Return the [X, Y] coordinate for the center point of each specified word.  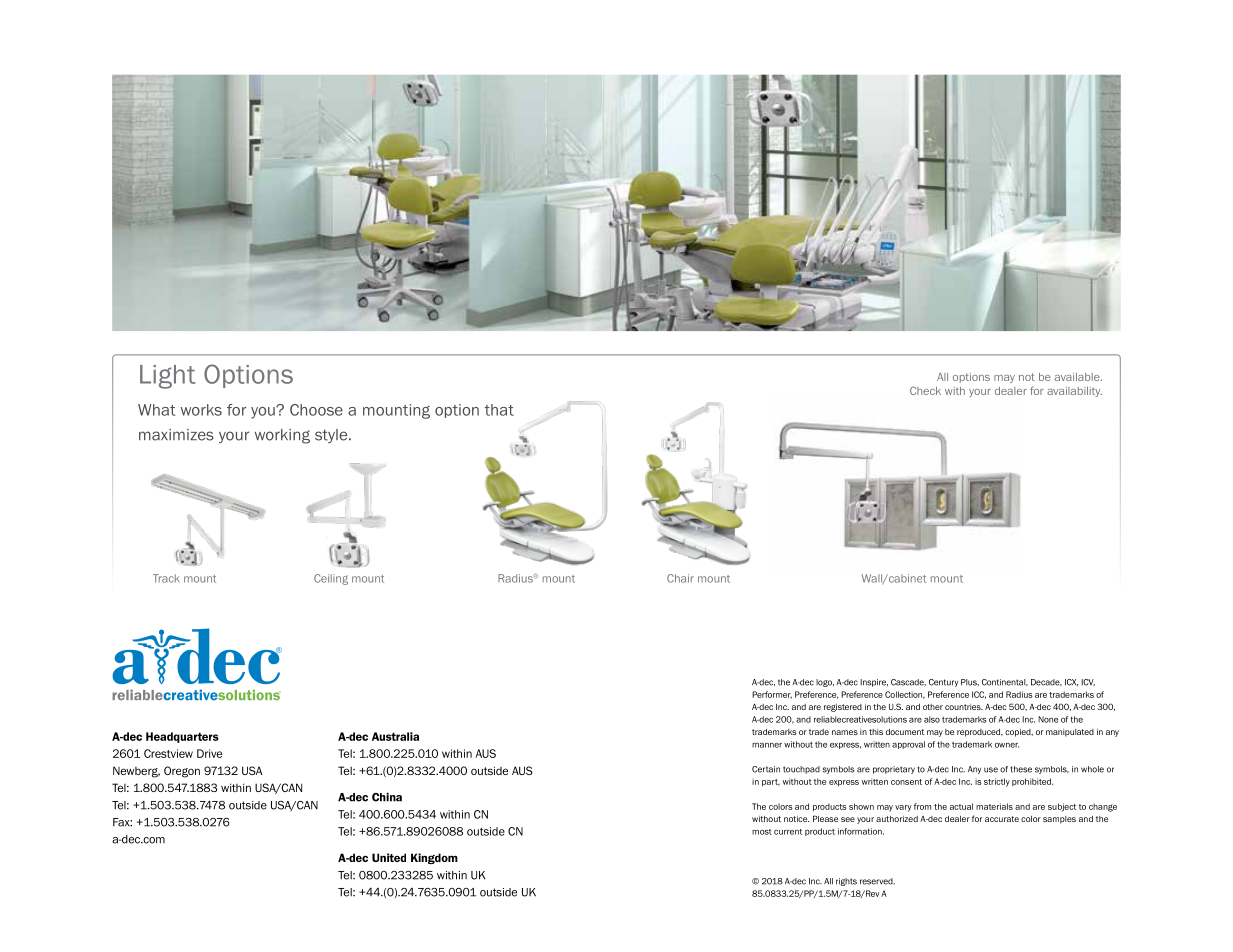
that [499, 410]
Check [925, 390]
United [389, 857]
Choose [316, 410]
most [762, 832]
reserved [877, 881]
